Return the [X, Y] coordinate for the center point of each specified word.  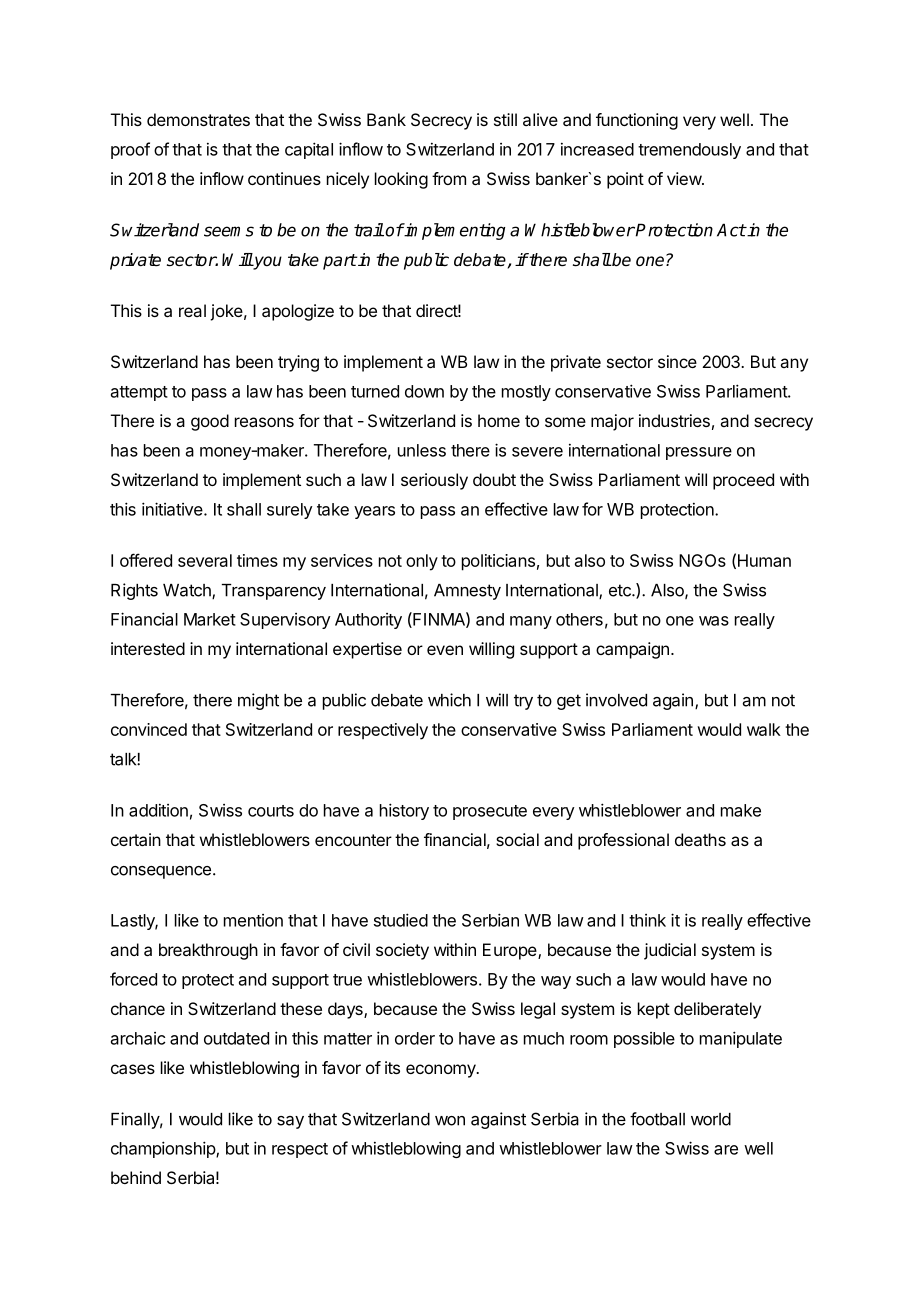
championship [164, 1149]
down [424, 391]
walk [764, 729]
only [422, 562]
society [402, 951]
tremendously [689, 151]
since [677, 361]
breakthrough [208, 951]
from [449, 178]
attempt [139, 393]
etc [621, 590]
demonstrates [198, 119]
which [449, 700]
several [205, 560]
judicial [670, 951]
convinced [149, 729]
